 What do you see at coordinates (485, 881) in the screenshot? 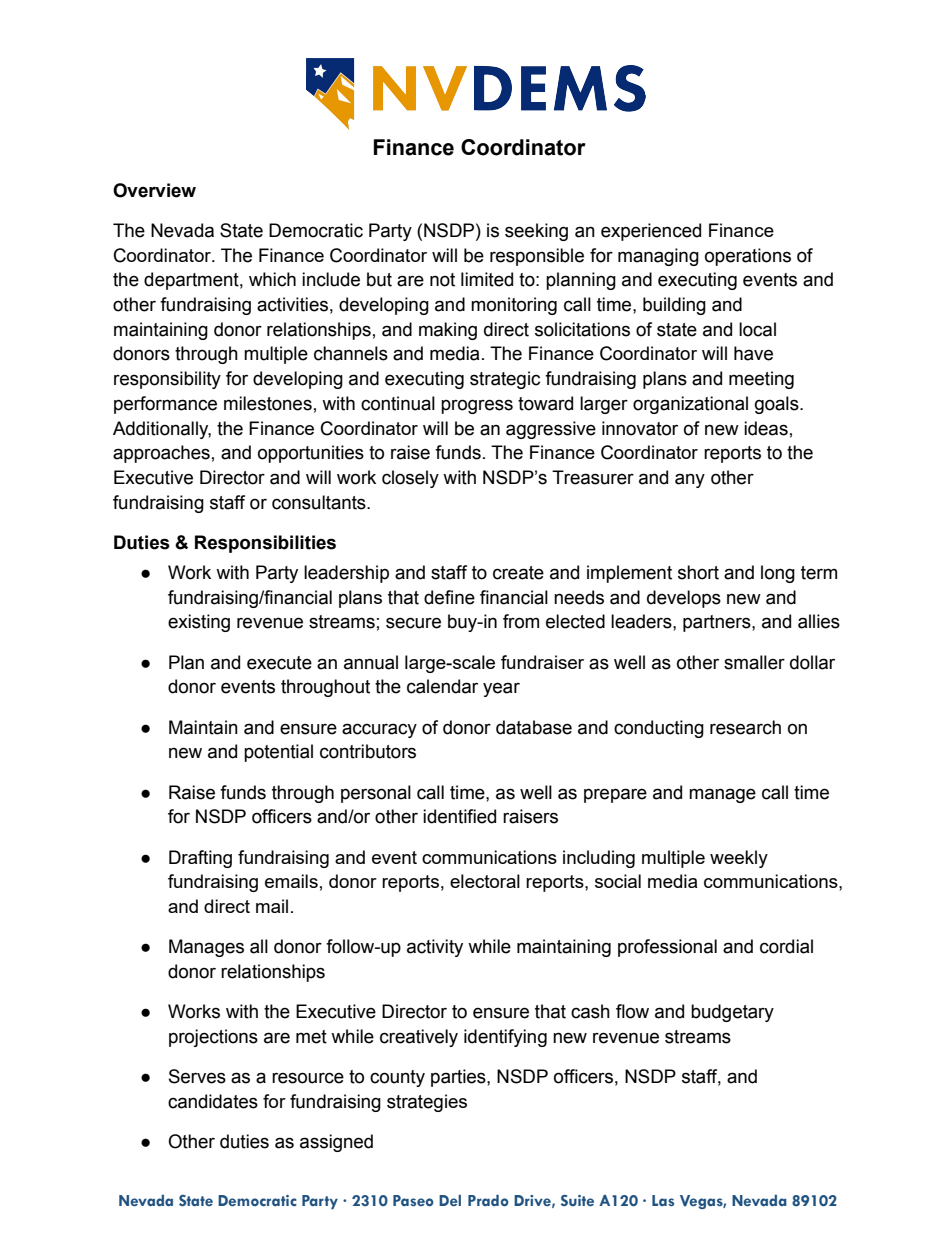
I see `electoral` at bounding box center [485, 881].
